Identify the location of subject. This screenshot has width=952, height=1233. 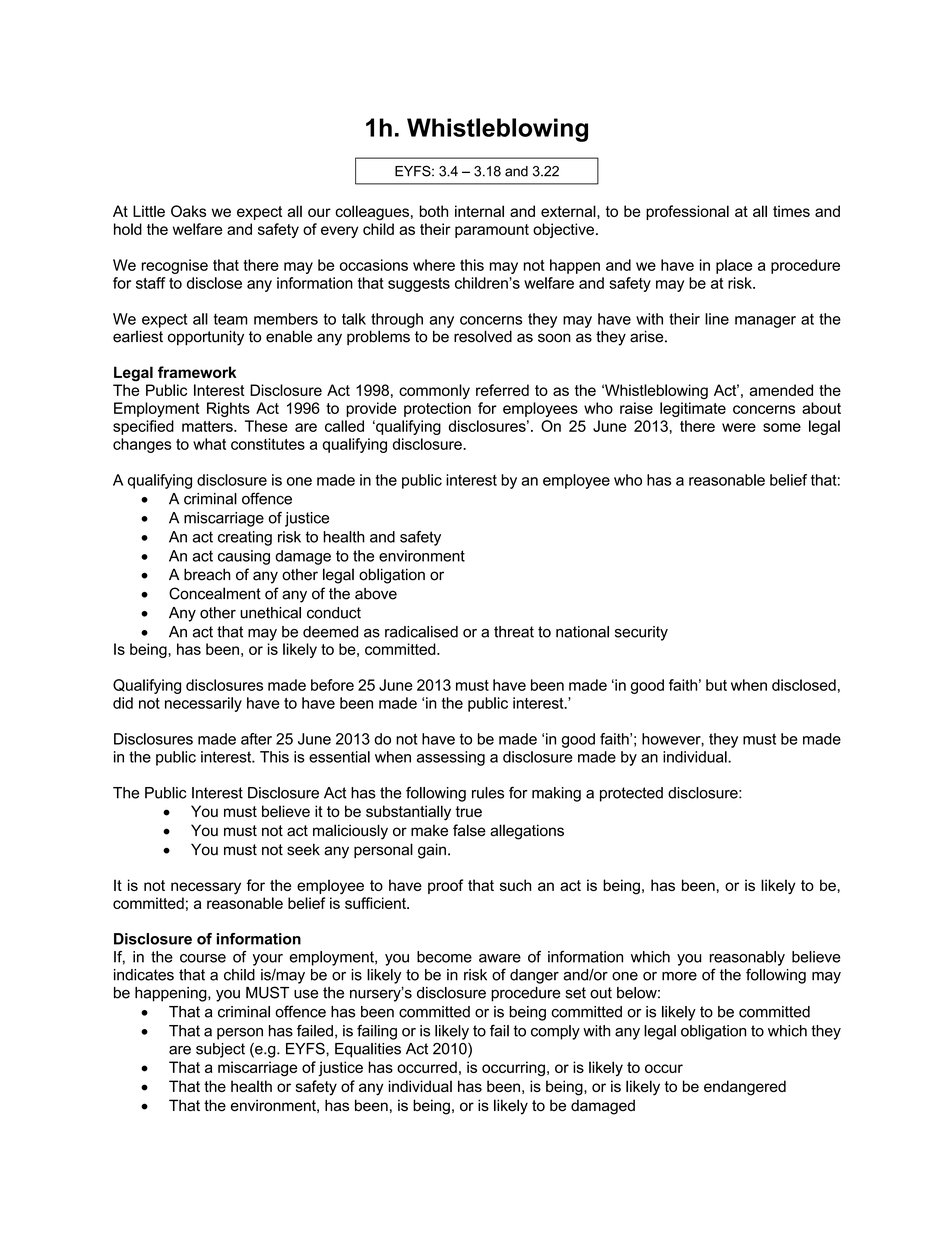
(220, 1050).
